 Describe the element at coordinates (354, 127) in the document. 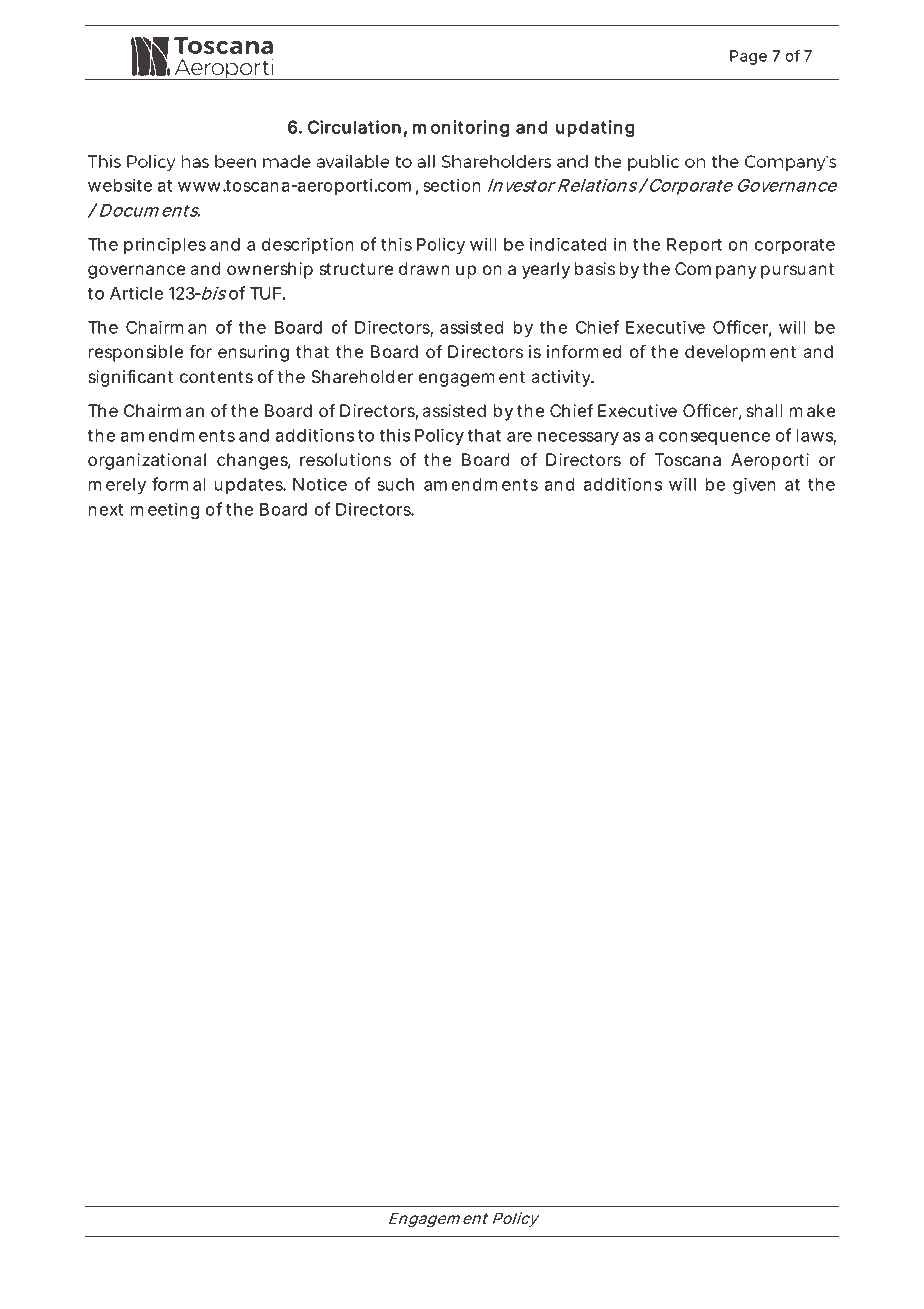

I see `Circulation` at that location.
